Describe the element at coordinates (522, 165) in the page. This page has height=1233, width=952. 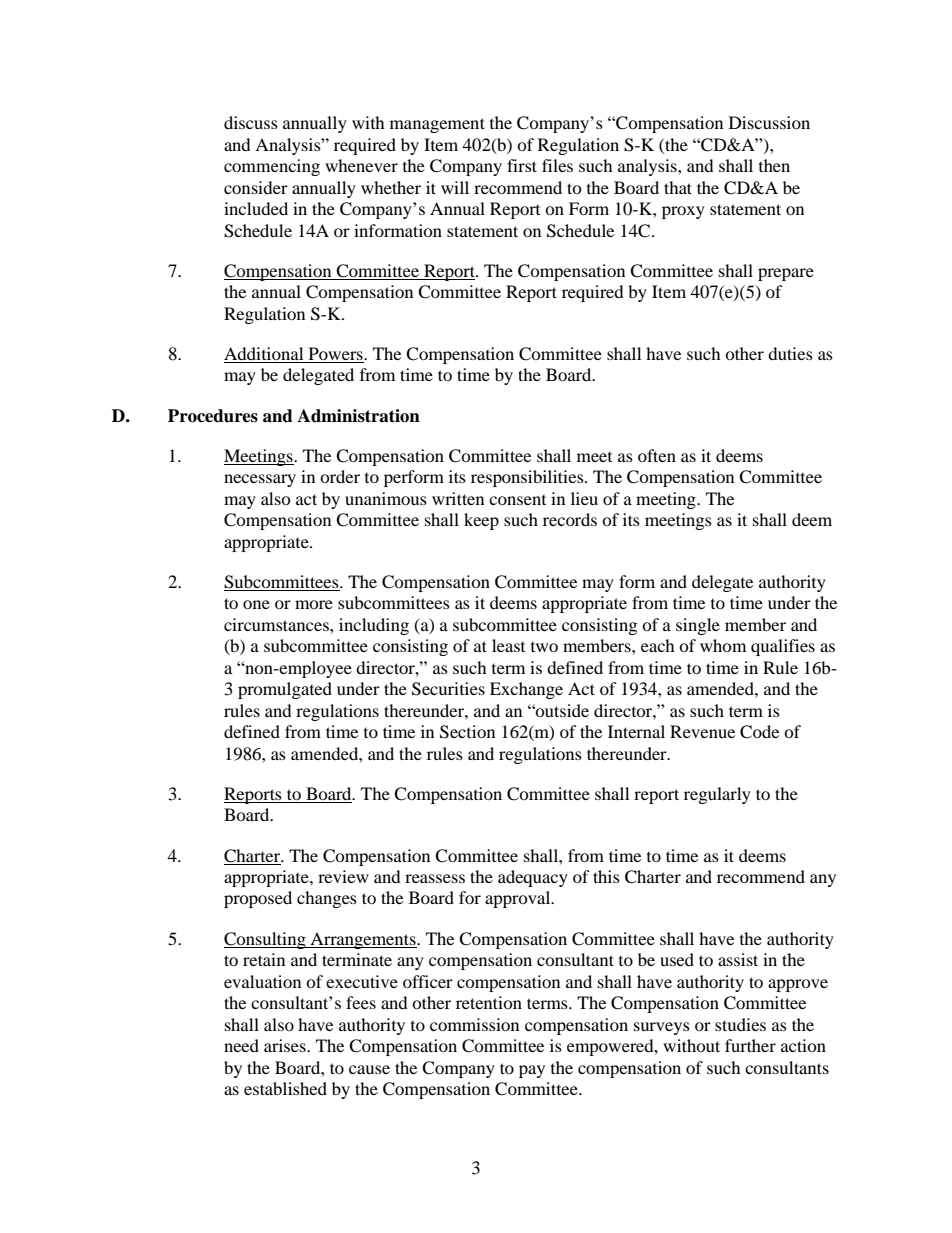
I see `first` at that location.
